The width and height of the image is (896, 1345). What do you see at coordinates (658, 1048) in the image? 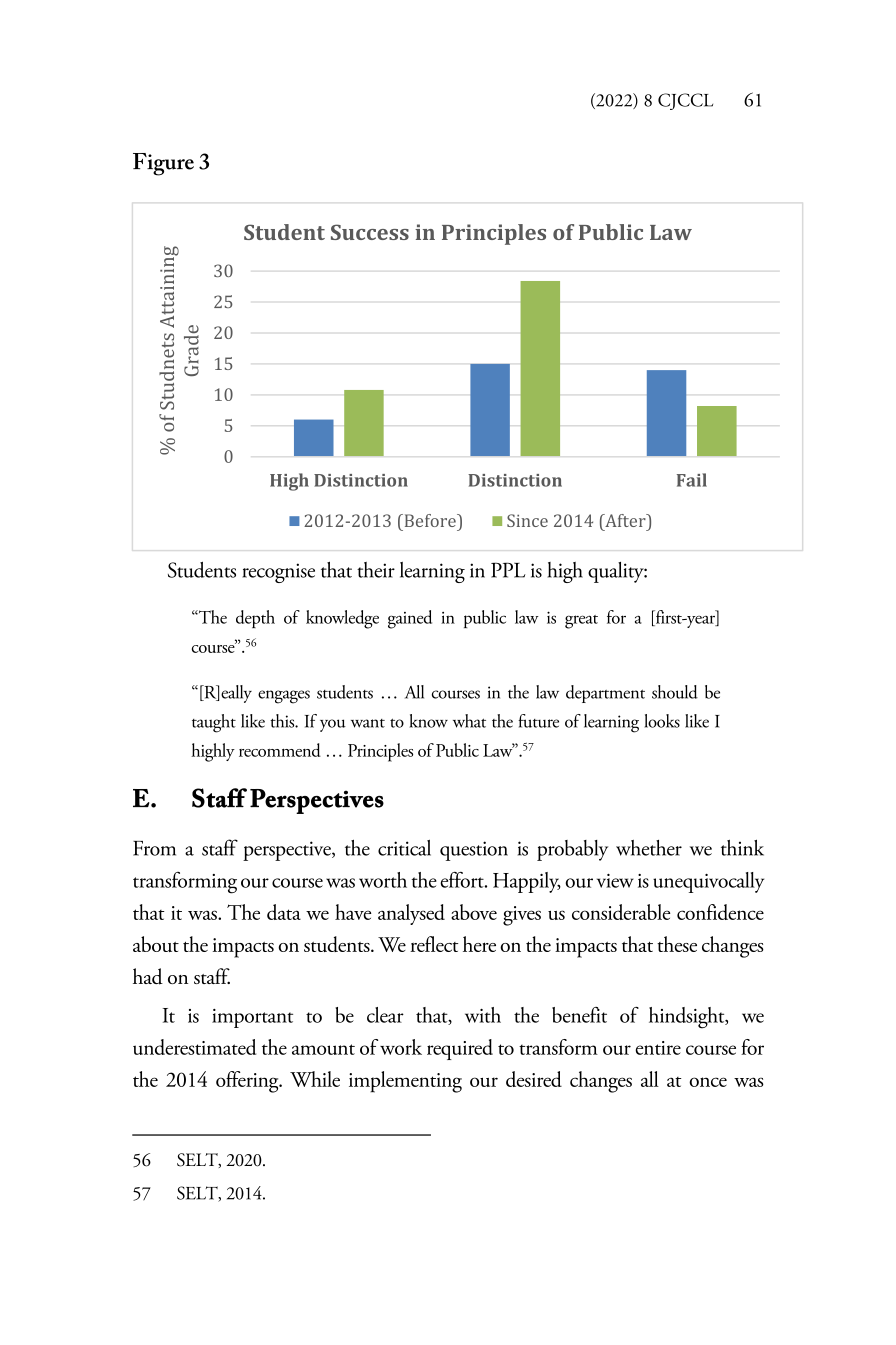
I see `entire` at bounding box center [658, 1048].
